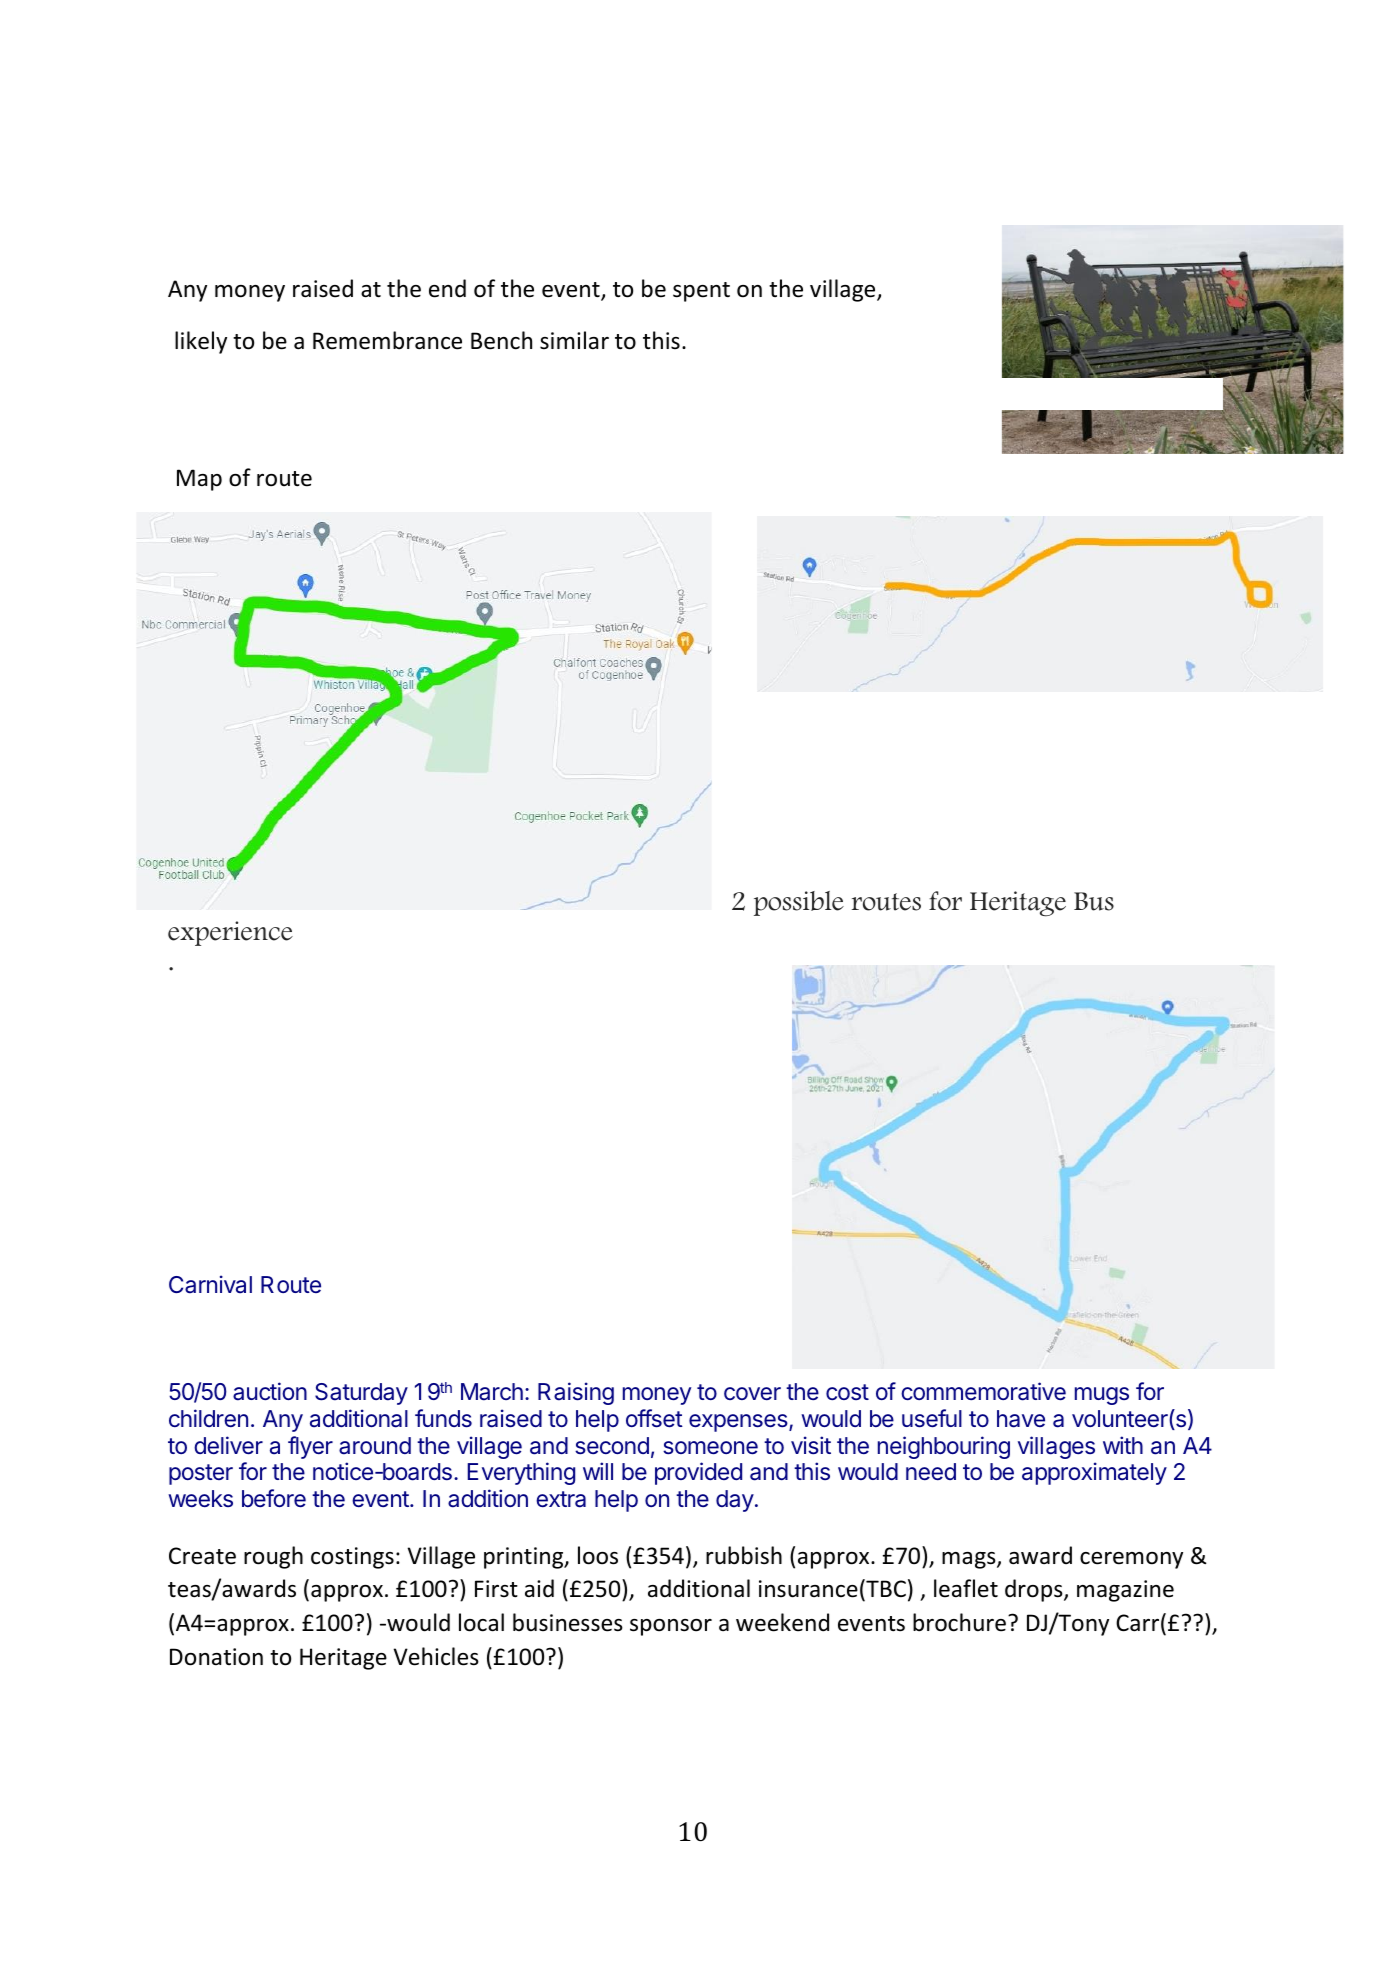 This screenshot has height=1963, width=1387. I want to click on spent, so click(701, 292).
